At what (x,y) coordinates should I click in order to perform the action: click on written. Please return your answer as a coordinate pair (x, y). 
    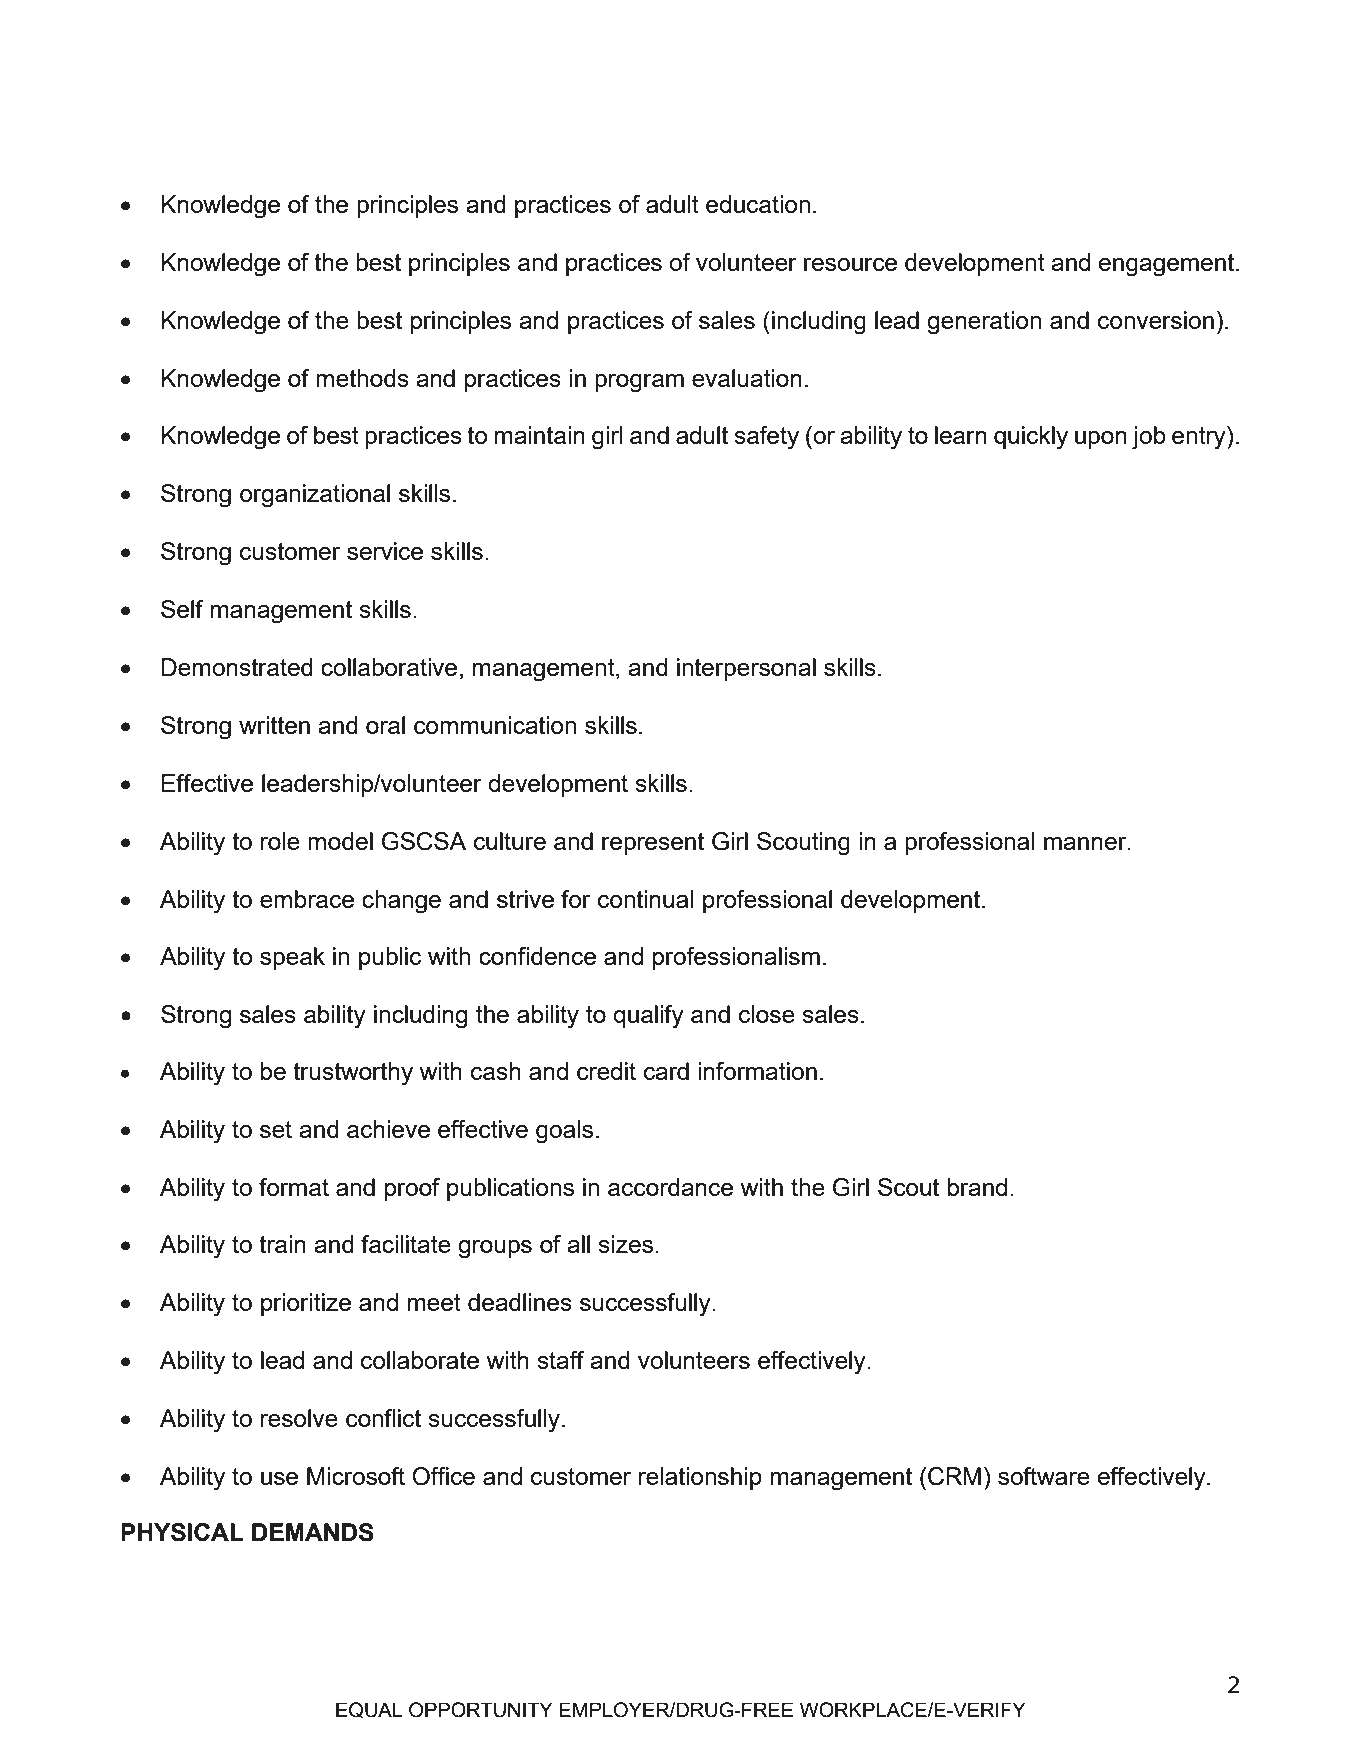
    Looking at the image, I should click on (274, 725).
